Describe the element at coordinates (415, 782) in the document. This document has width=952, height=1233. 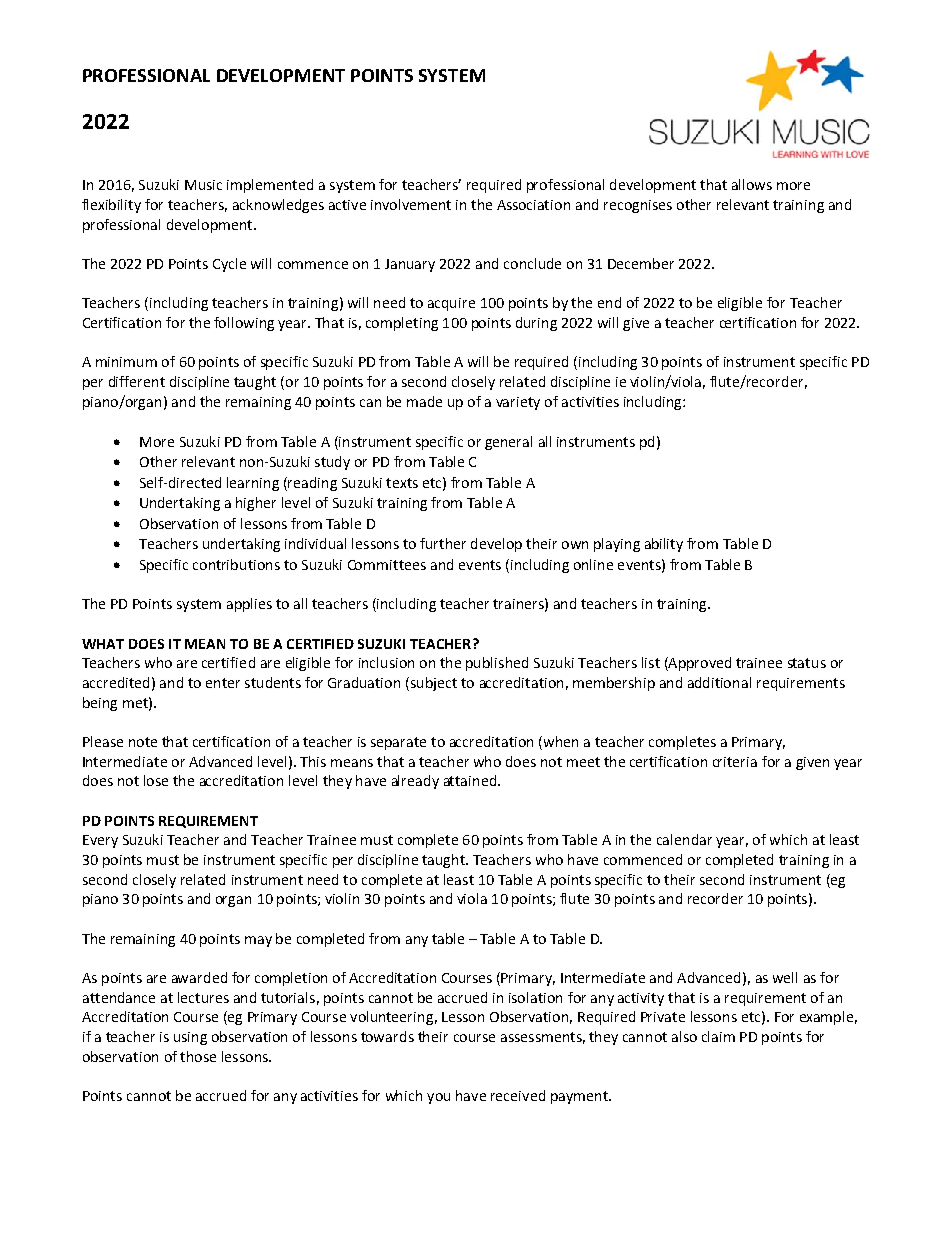
I see `already` at that location.
